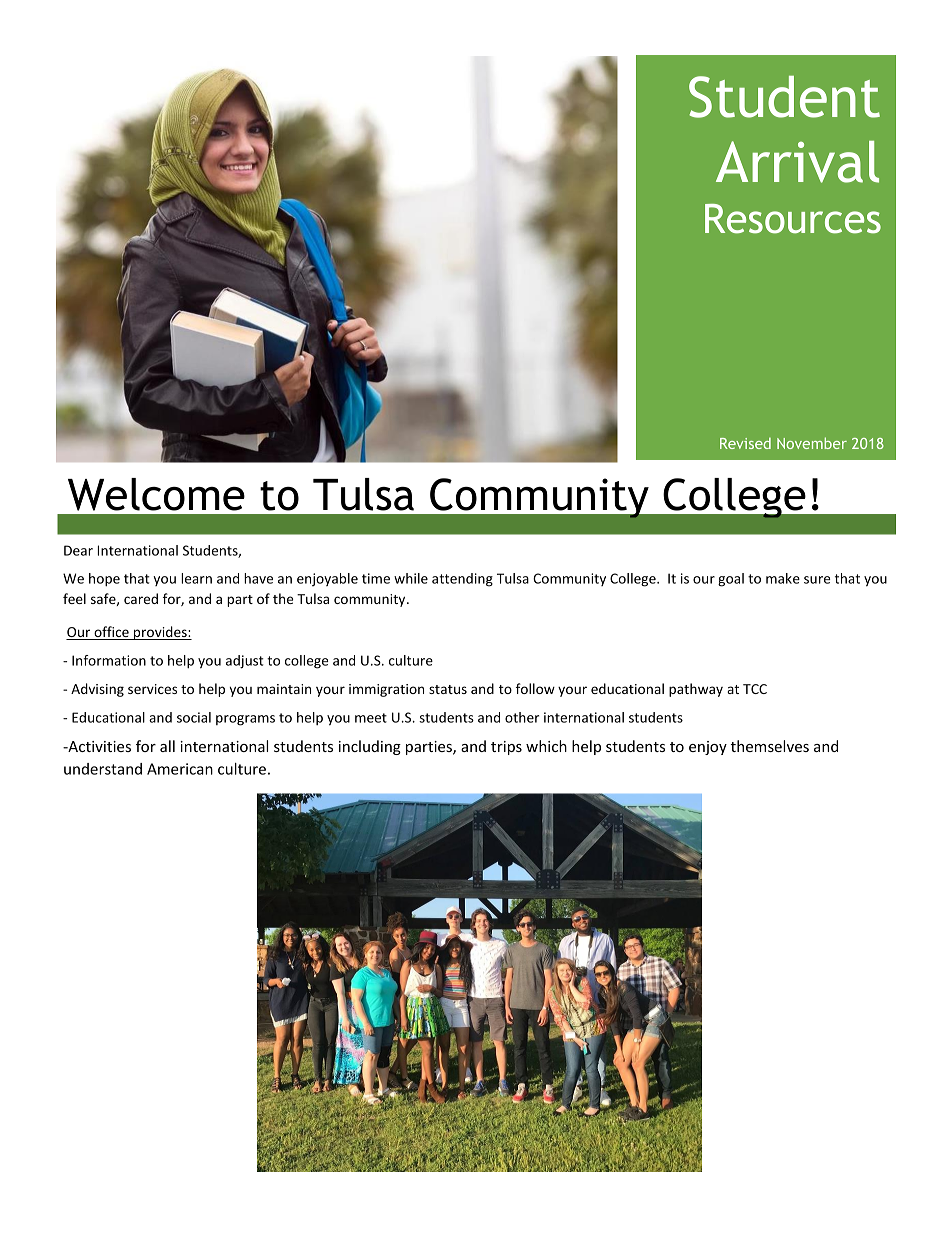 This screenshot has height=1233, width=952. What do you see at coordinates (793, 219) in the screenshot?
I see `Resources` at bounding box center [793, 219].
